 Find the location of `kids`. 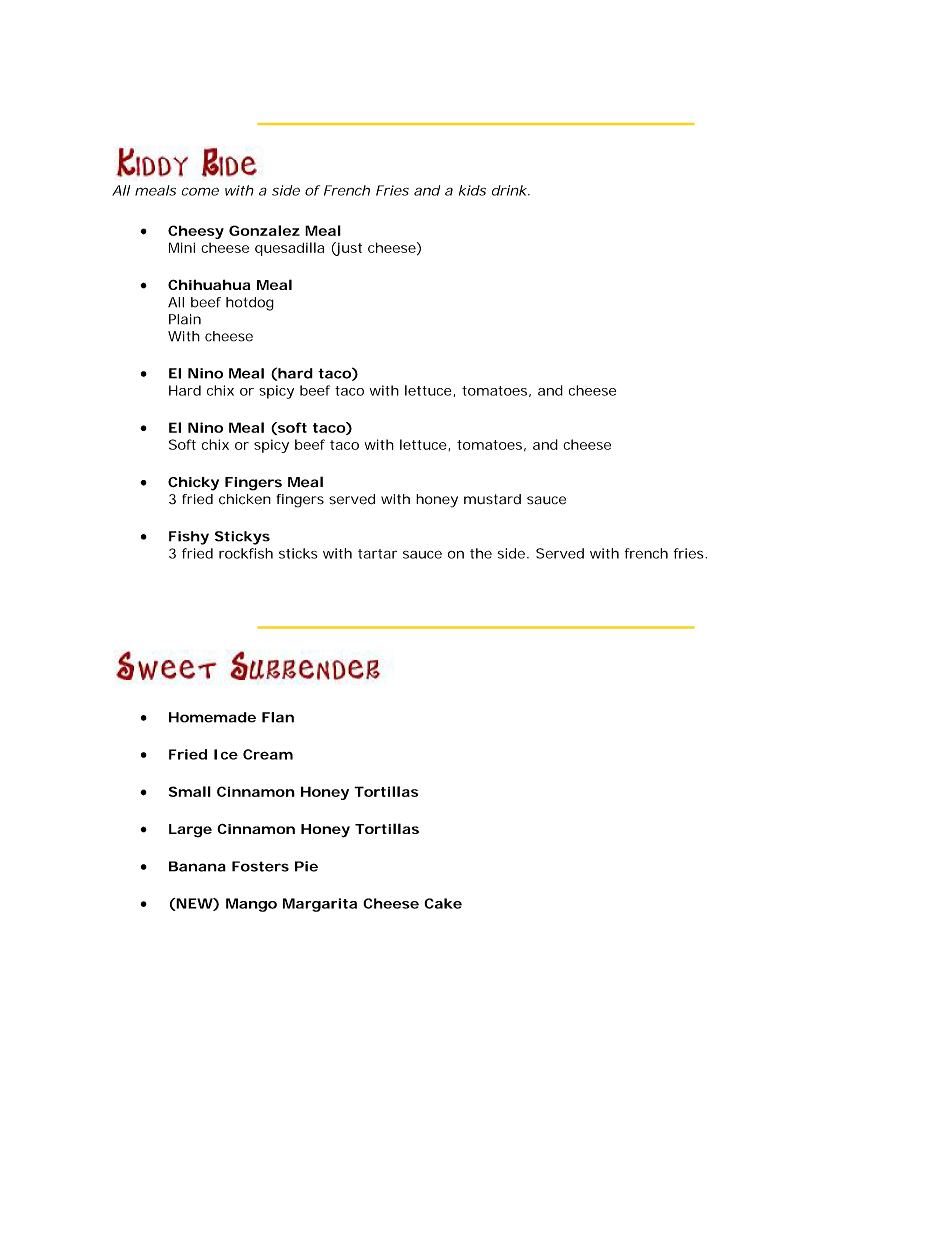

kids is located at coordinates (472, 190).
